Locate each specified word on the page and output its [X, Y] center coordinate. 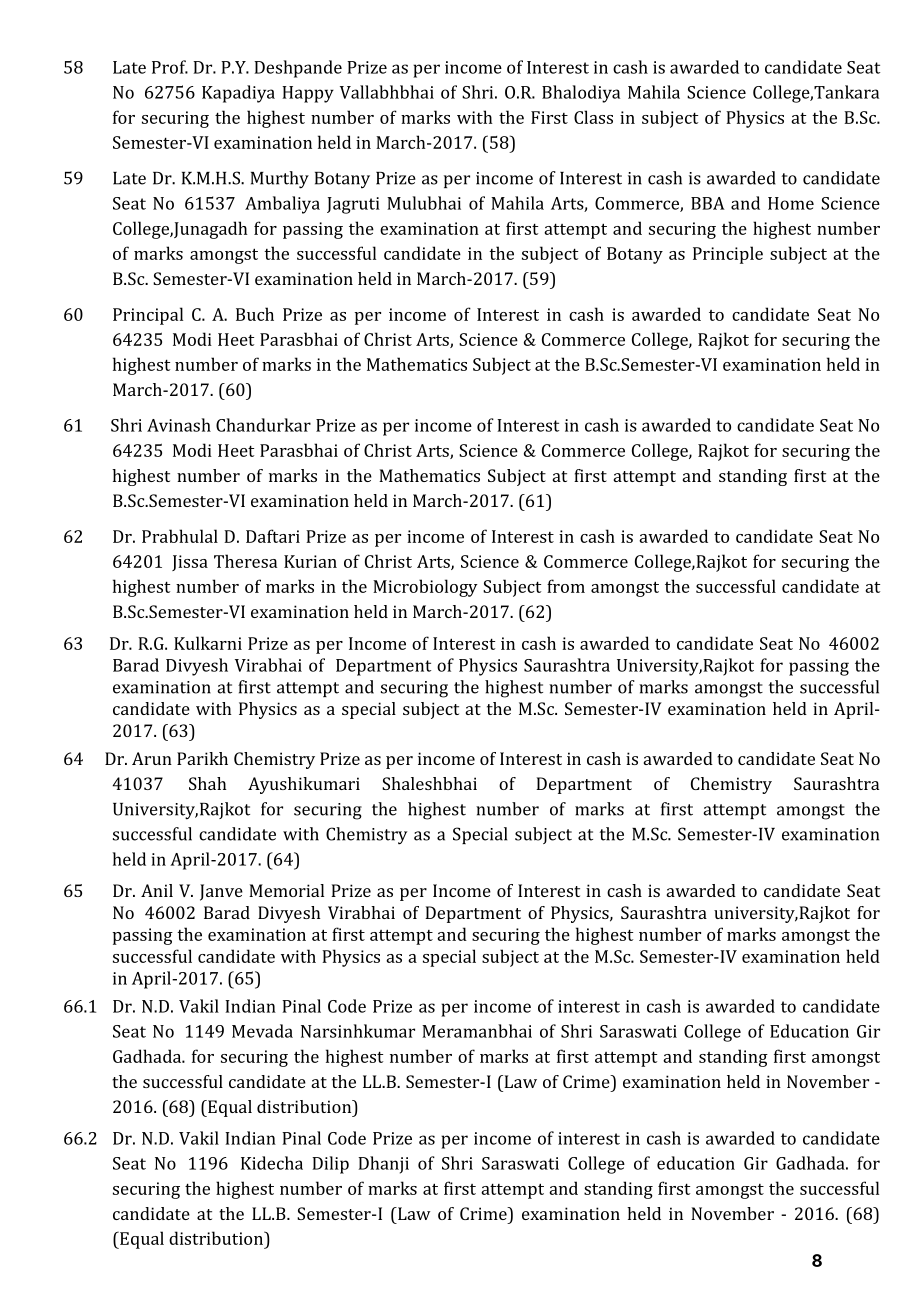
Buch [255, 314]
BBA [708, 203]
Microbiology [425, 588]
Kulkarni [208, 643]
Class [593, 117]
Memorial [286, 890]
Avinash [179, 425]
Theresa [245, 561]
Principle [728, 255]
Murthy [280, 180]
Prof [170, 67]
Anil [157, 890]
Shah [208, 783]
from [566, 586]
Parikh [202, 758]
